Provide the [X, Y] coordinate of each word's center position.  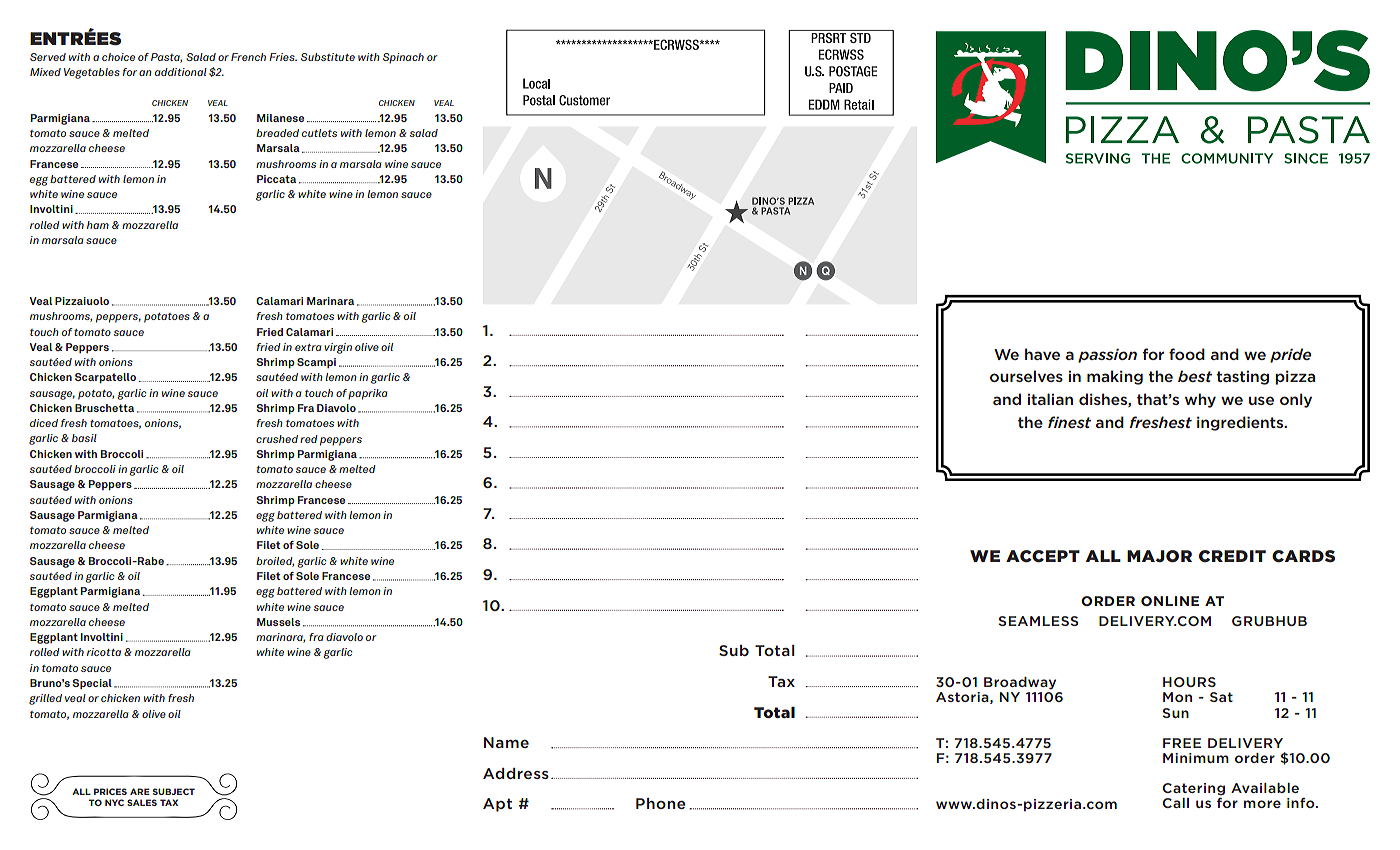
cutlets [319, 133]
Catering [1193, 789]
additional [181, 72]
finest [1069, 422]
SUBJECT [174, 791]
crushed [277, 439]
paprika [368, 394]
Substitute [328, 57]
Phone [661, 803]
